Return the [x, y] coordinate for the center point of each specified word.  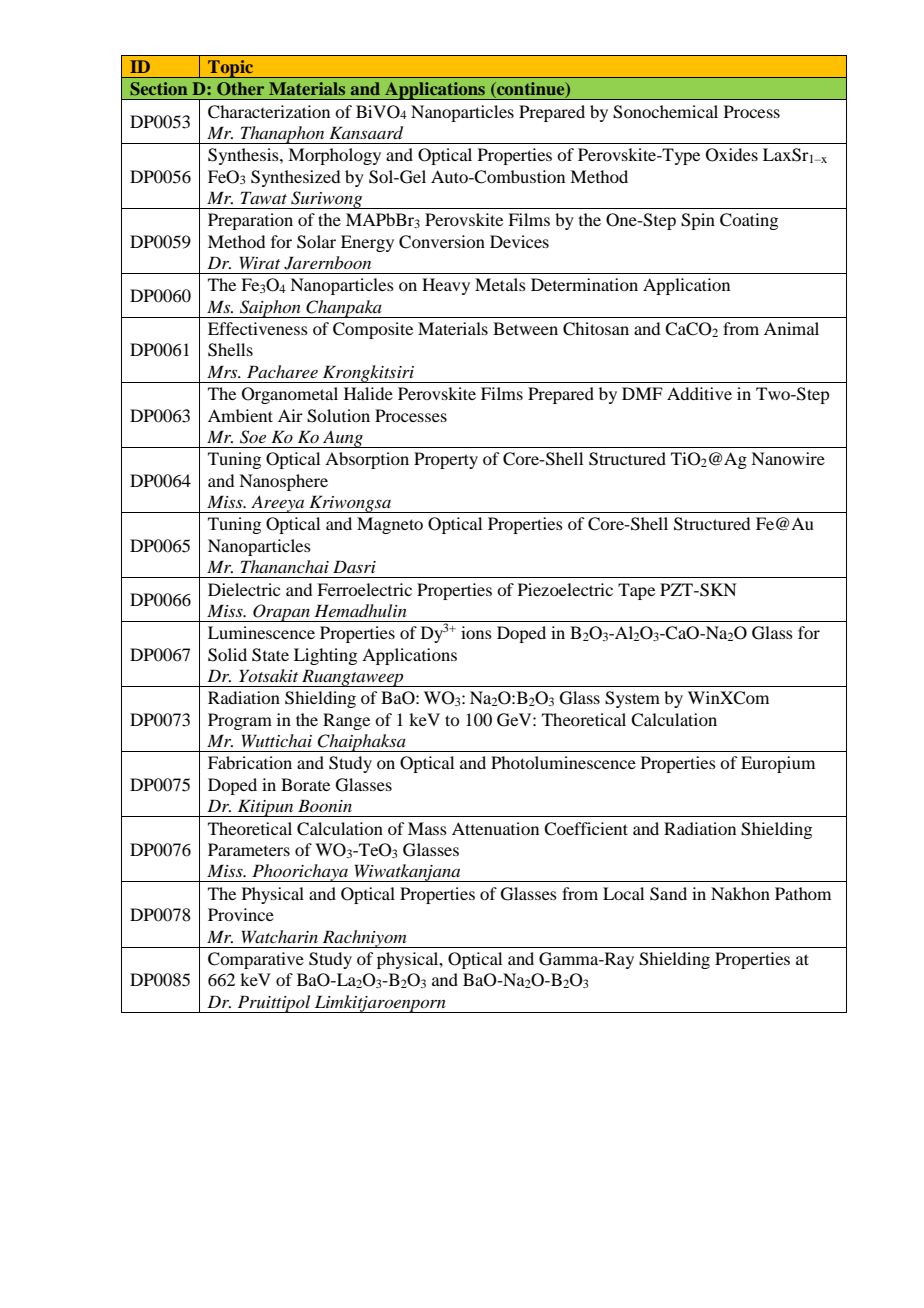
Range [346, 721]
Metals [500, 284]
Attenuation [495, 828]
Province [241, 914]
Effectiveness [258, 328]
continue [531, 90]
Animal [791, 328]
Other [240, 89]
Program [240, 721]
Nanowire [788, 458]
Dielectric [244, 589]
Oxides [732, 155]
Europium [778, 764]
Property [446, 460]
